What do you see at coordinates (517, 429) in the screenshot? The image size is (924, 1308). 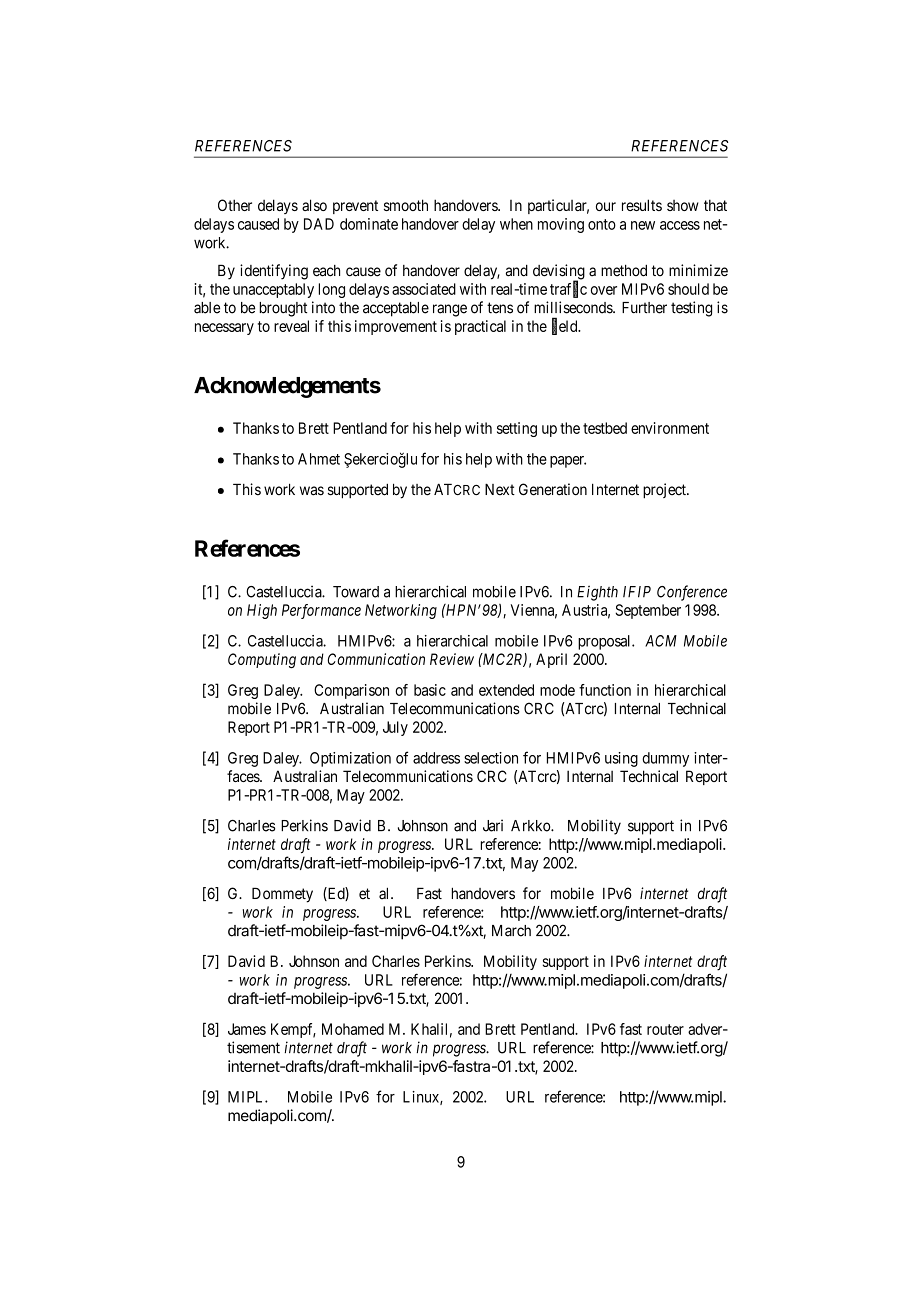 I see `setting` at bounding box center [517, 429].
